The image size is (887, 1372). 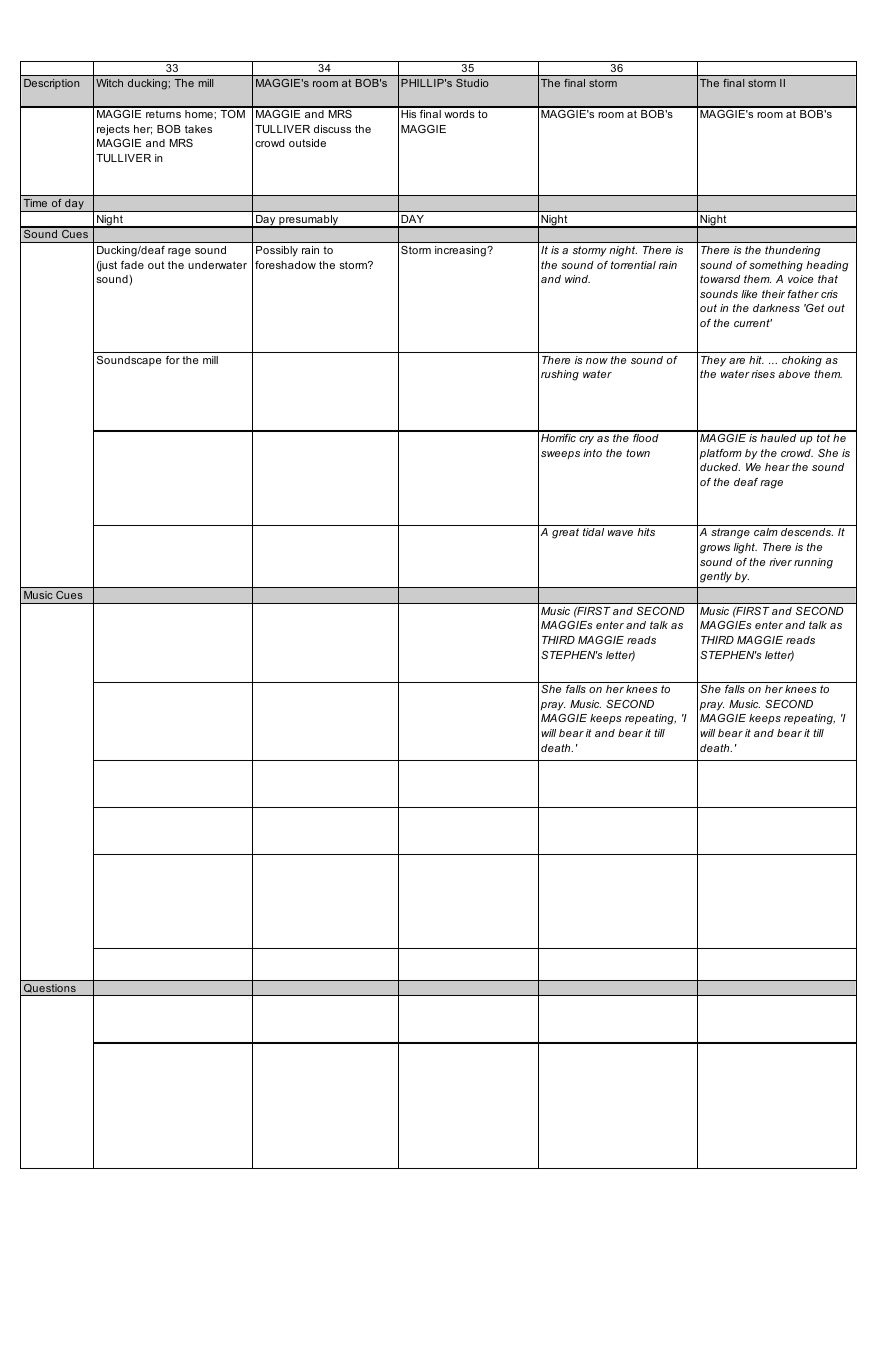 What do you see at coordinates (163, 114) in the screenshot?
I see `returns` at bounding box center [163, 114].
